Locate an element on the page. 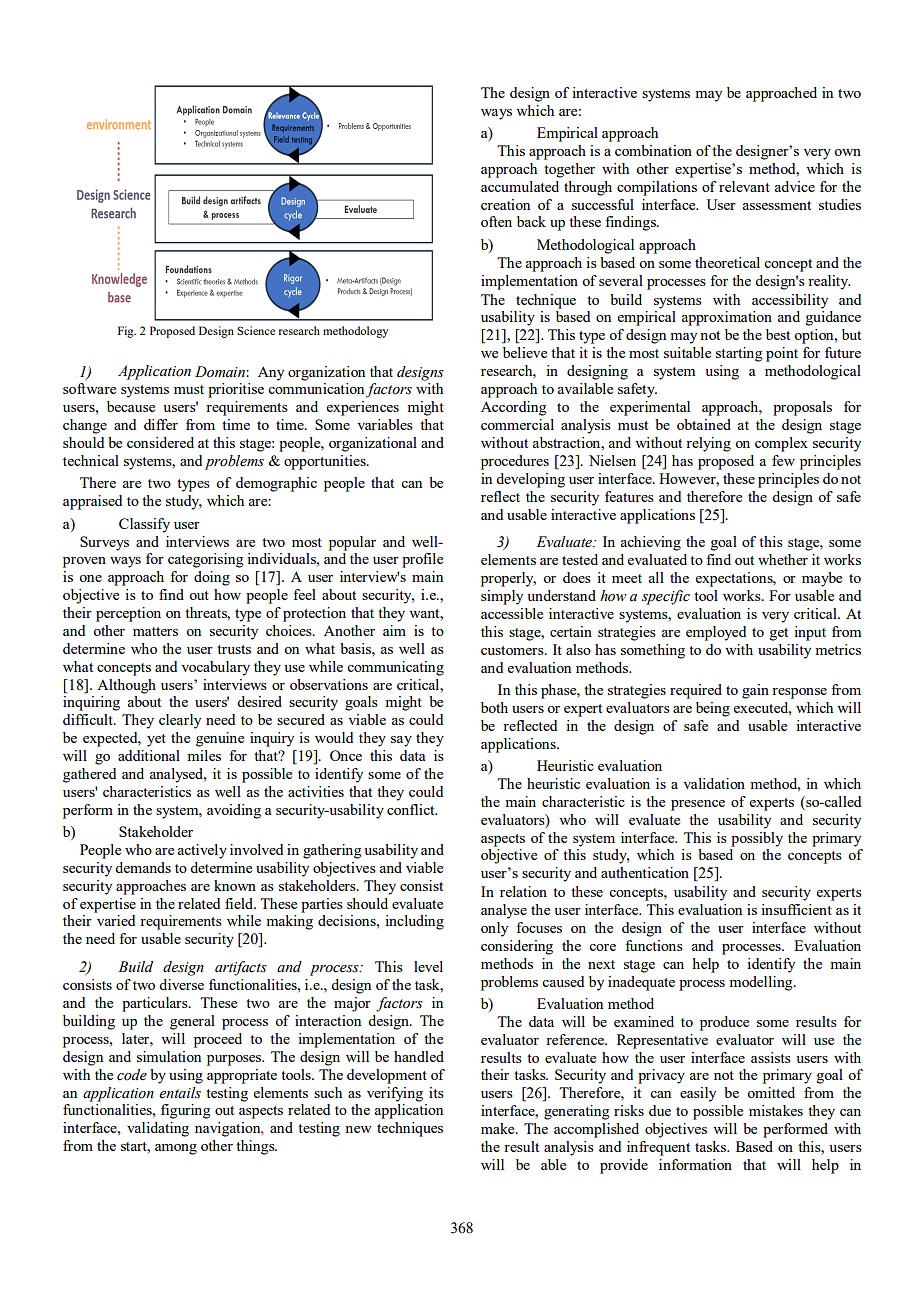  creation is located at coordinates (505, 204).
